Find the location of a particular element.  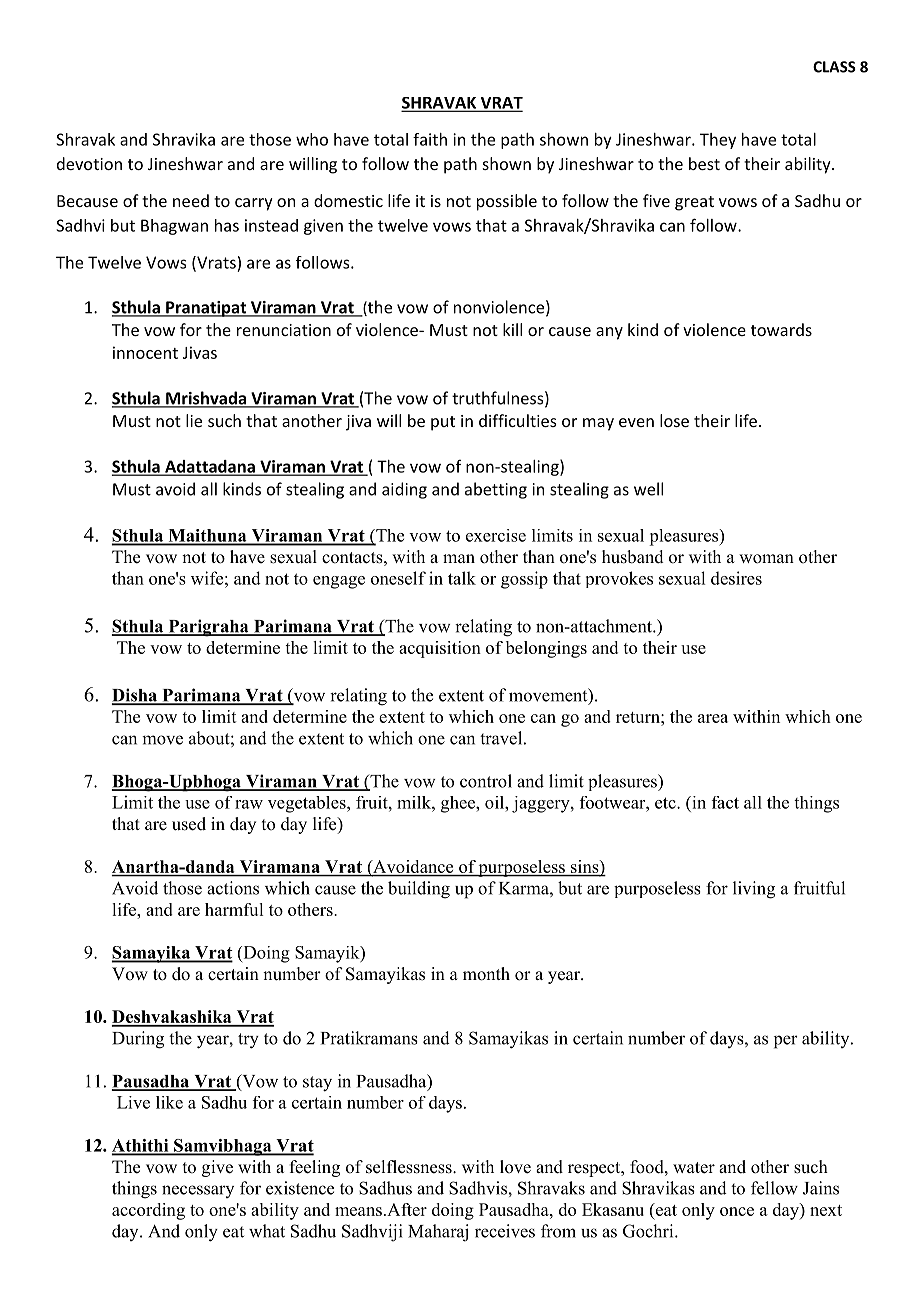

put is located at coordinates (443, 423).
